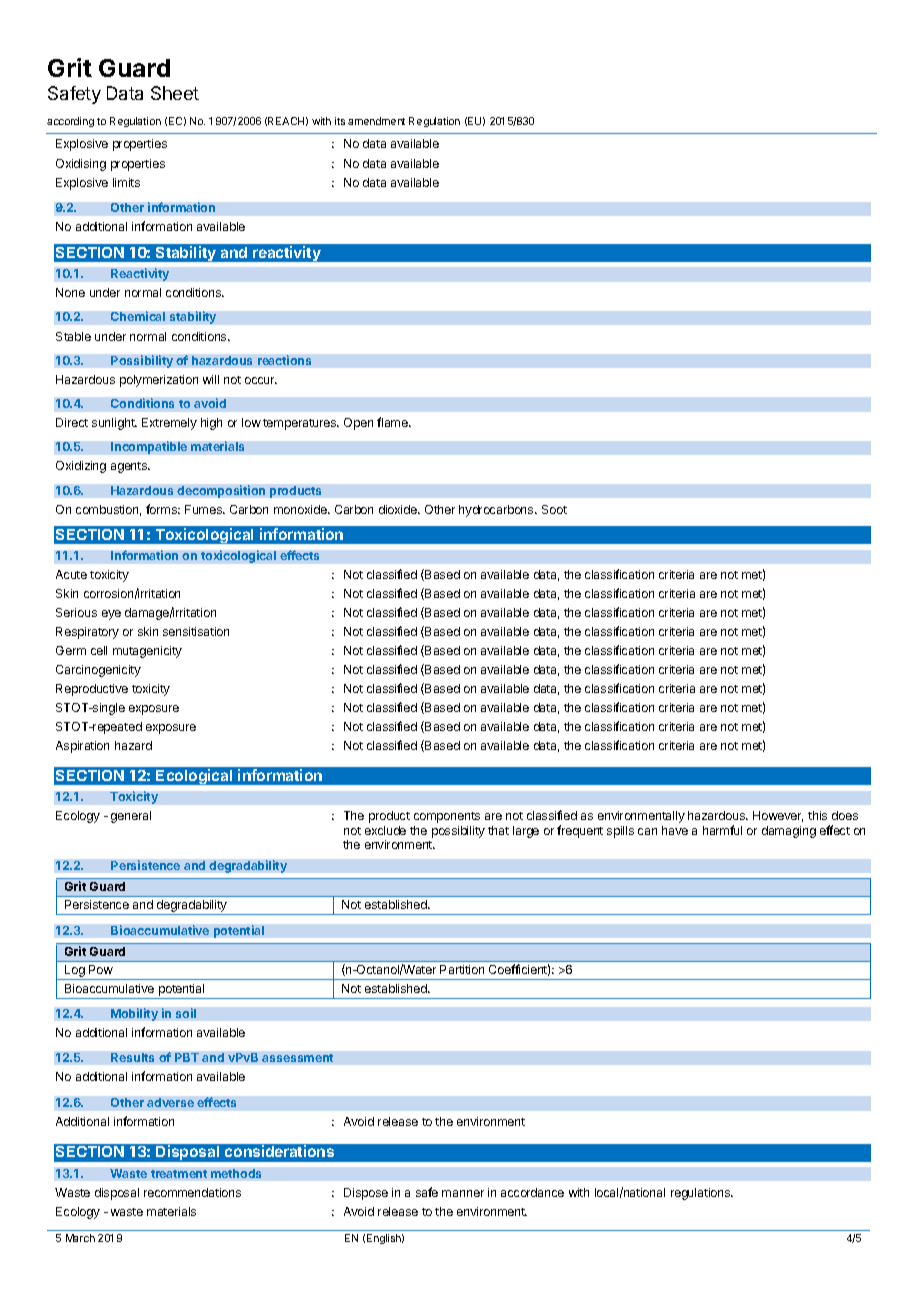 The image size is (924, 1308). What do you see at coordinates (101, 969) in the screenshot?
I see `Pow` at bounding box center [101, 969].
